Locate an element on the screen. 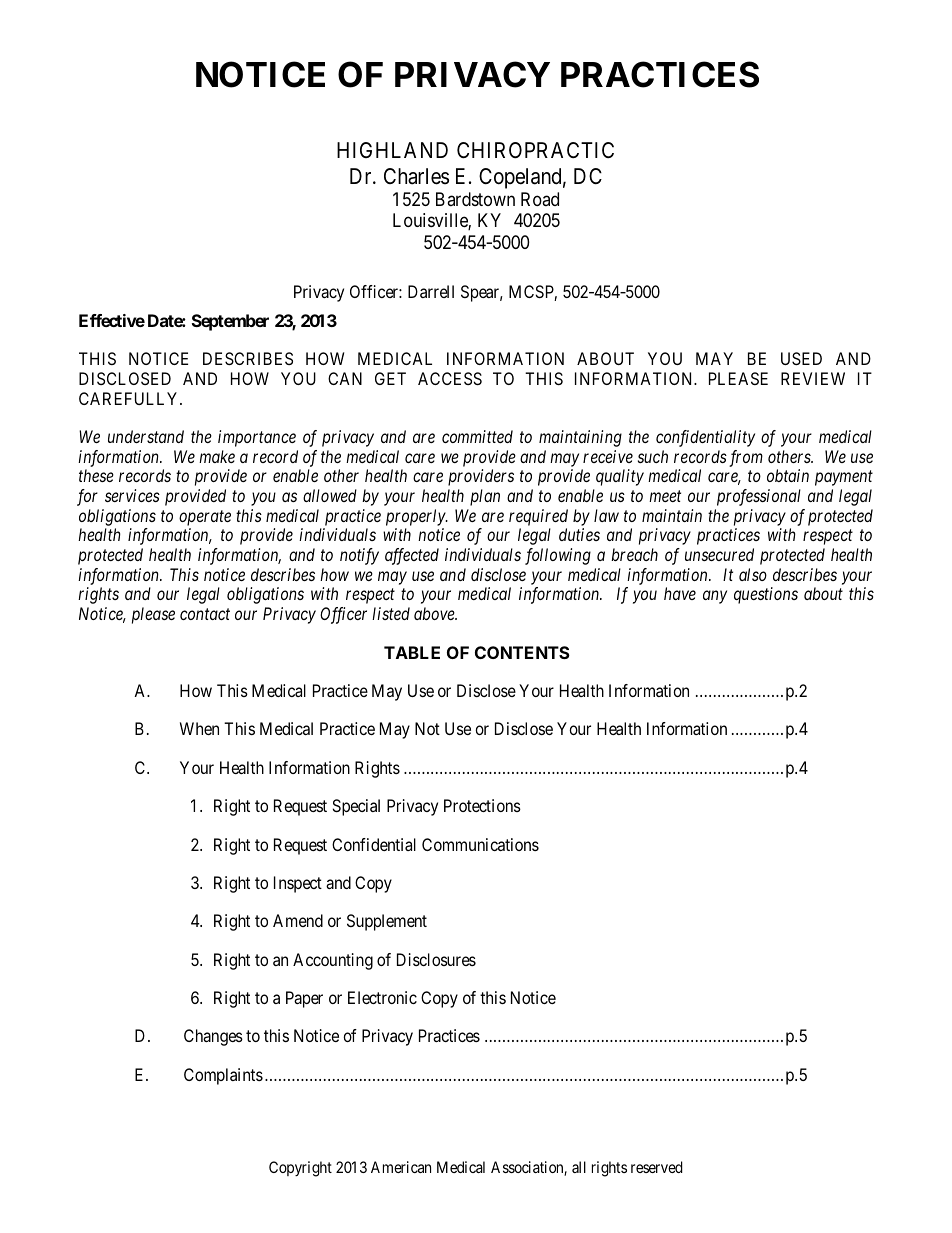  ACCESS is located at coordinates (450, 378).
